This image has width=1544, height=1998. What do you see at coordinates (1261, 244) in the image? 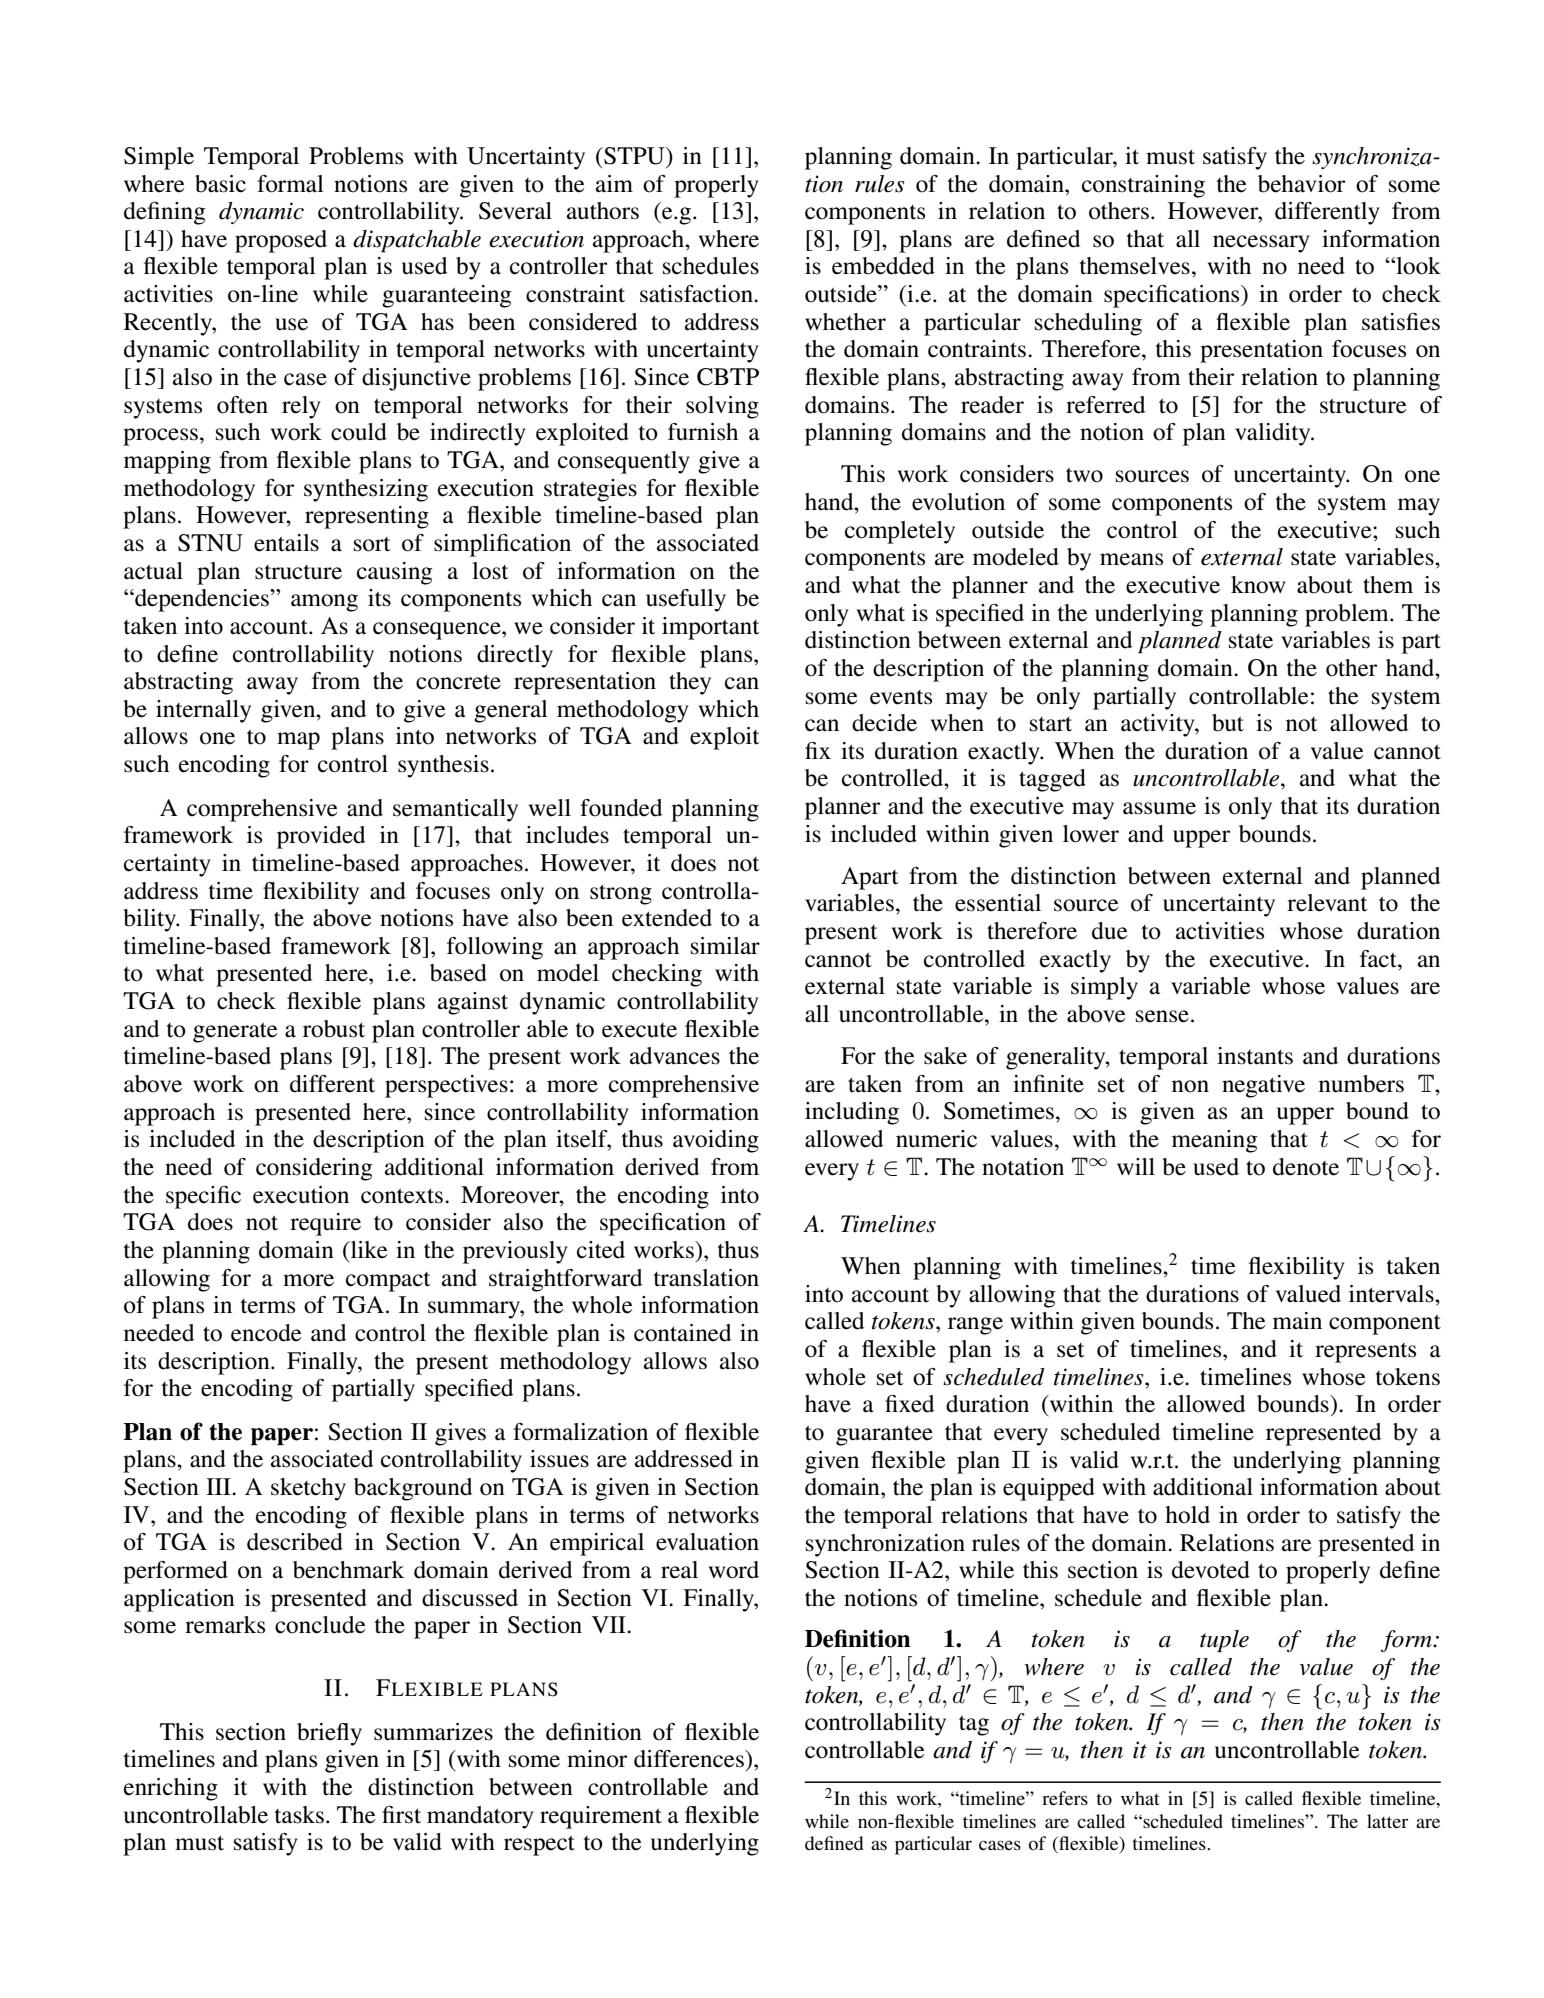
I see `necessary` at bounding box center [1261, 244].
